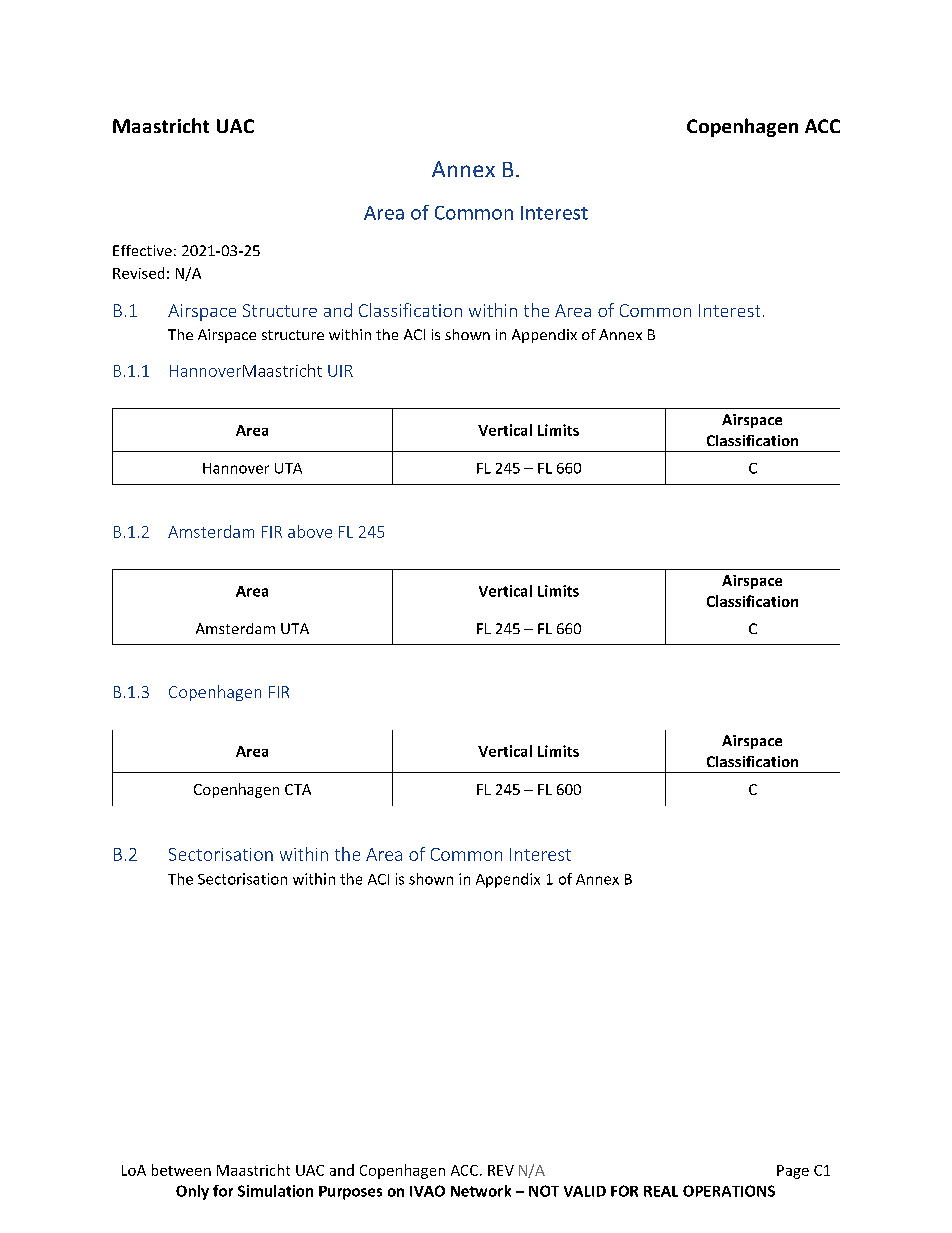  Describe the element at coordinates (298, 789) in the screenshot. I see `CTA` at that location.
